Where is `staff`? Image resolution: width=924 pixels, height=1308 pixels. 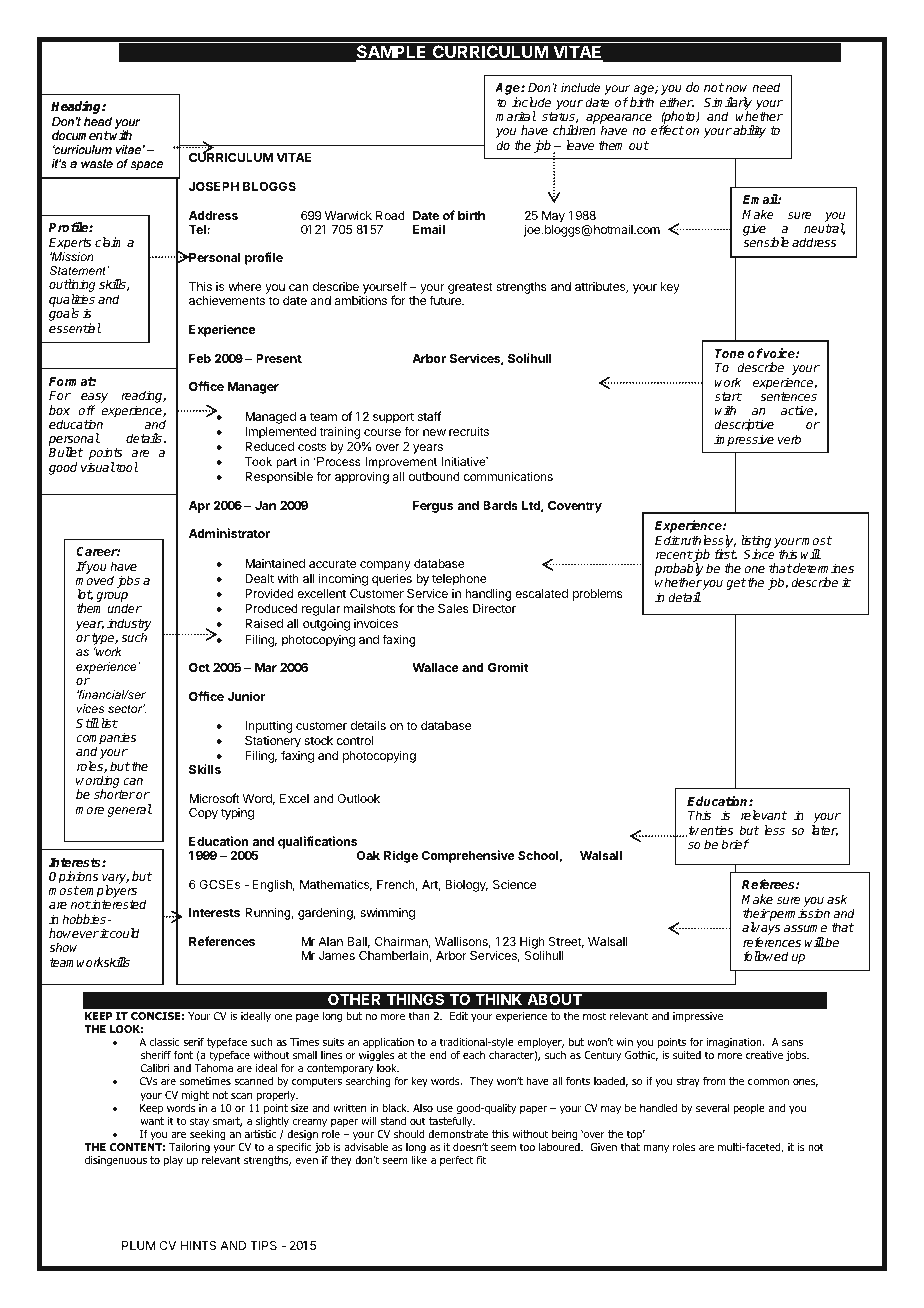 staff is located at coordinates (429, 416).
